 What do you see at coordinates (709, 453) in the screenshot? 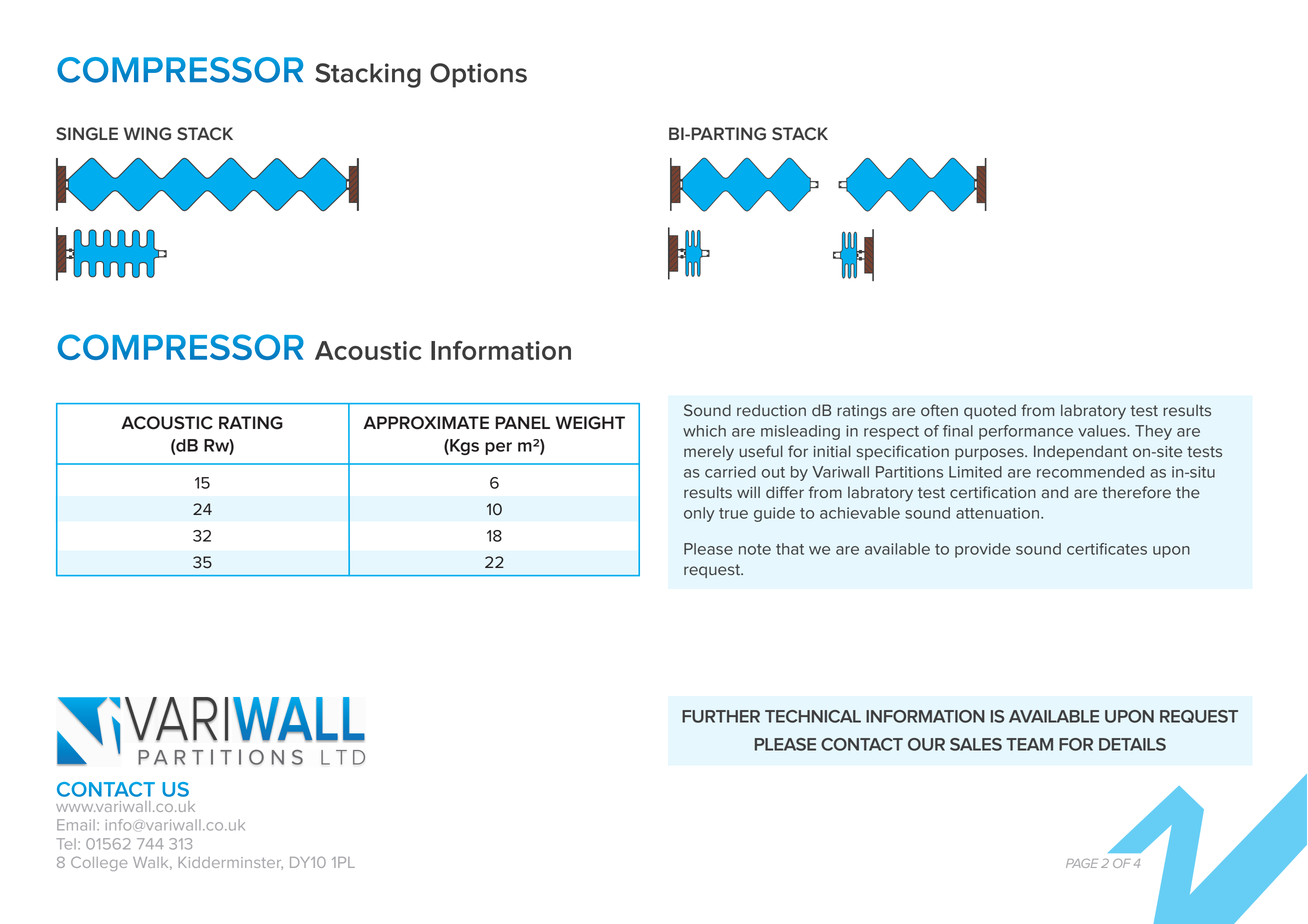
I see `merely` at bounding box center [709, 453].
